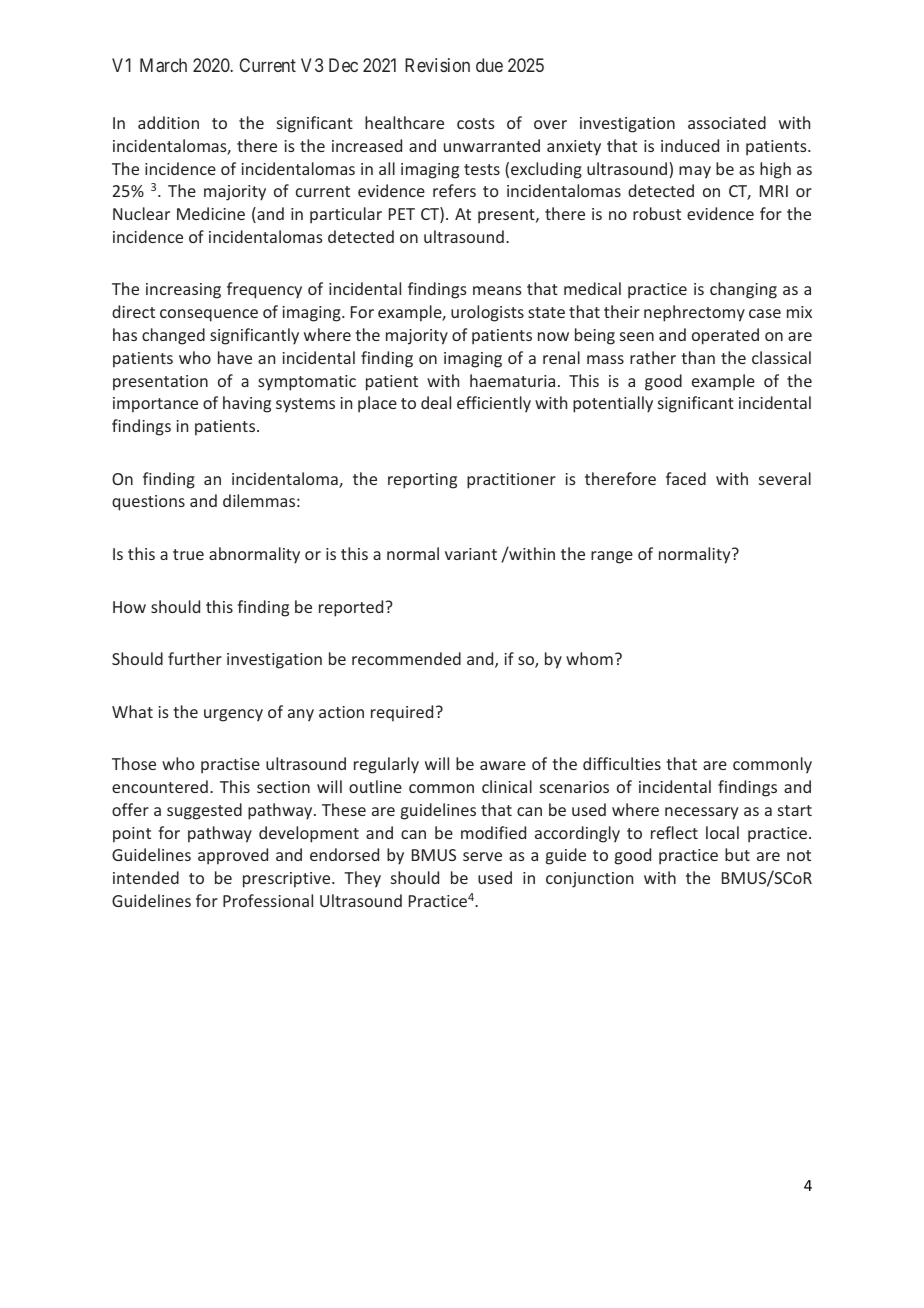  What do you see at coordinates (406, 658) in the document?
I see `recommended` at bounding box center [406, 658].
